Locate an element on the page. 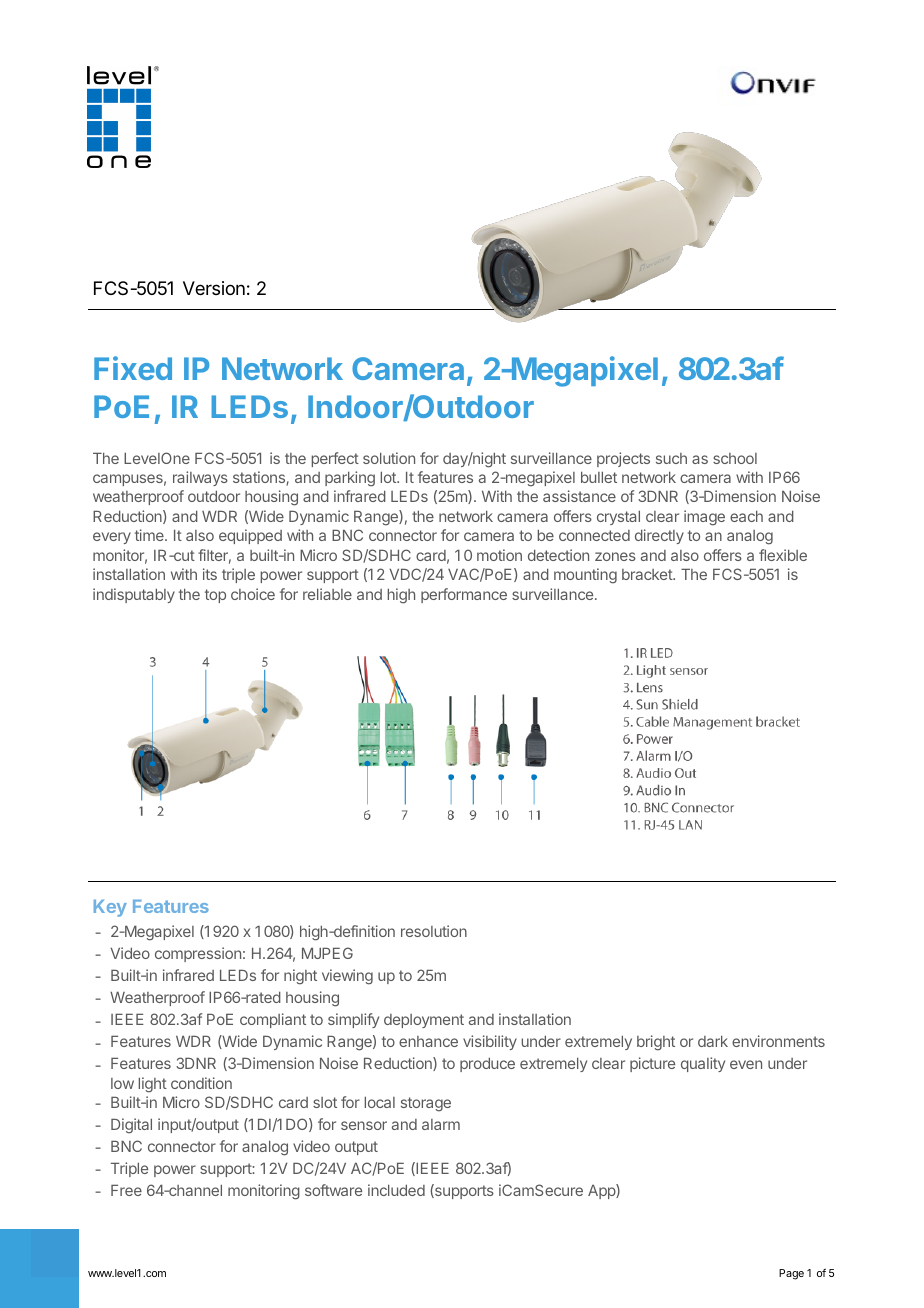 This image has height=1308, width=924. included is located at coordinates (396, 1190).
